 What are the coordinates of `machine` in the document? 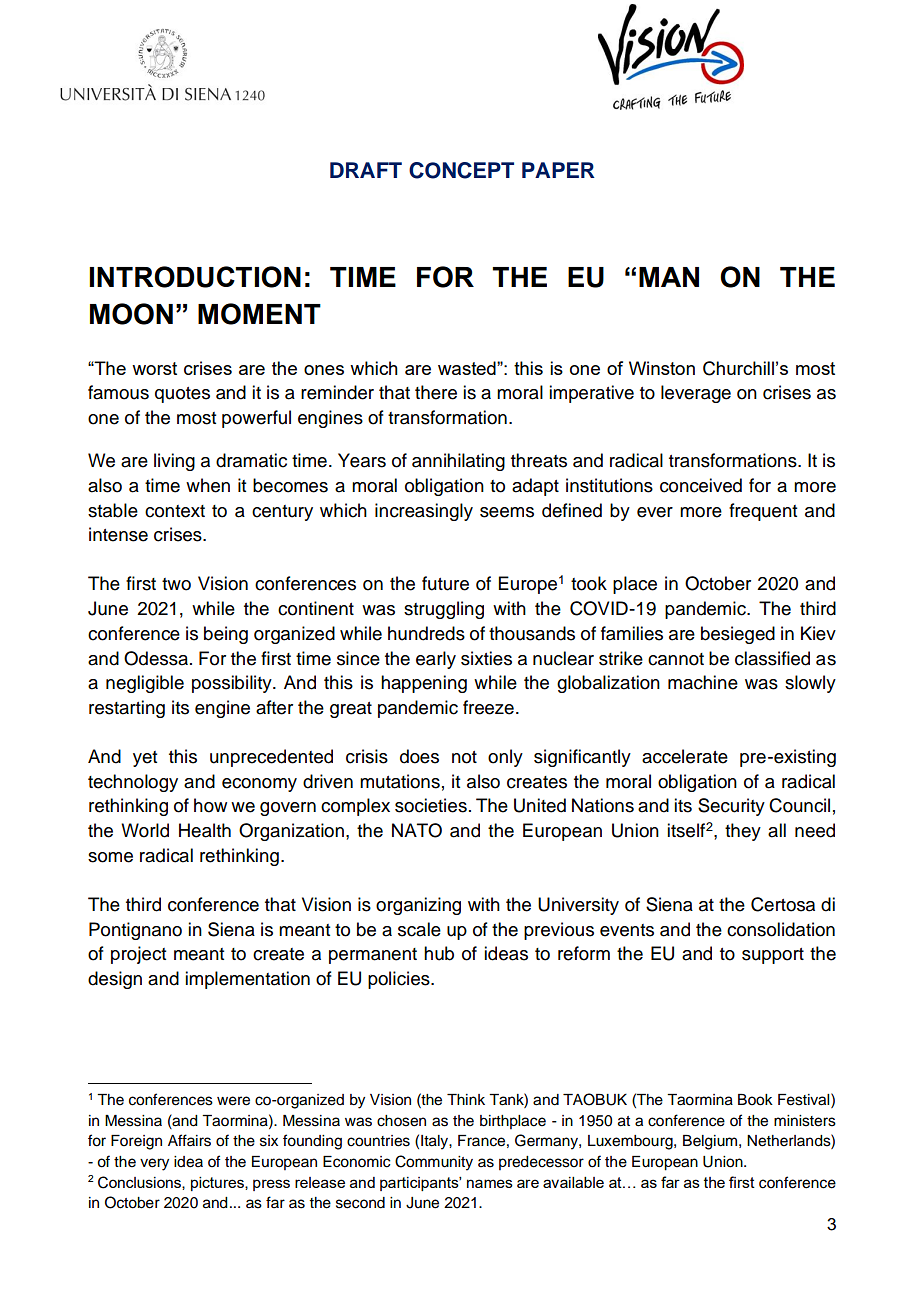 It's located at (703, 682).
